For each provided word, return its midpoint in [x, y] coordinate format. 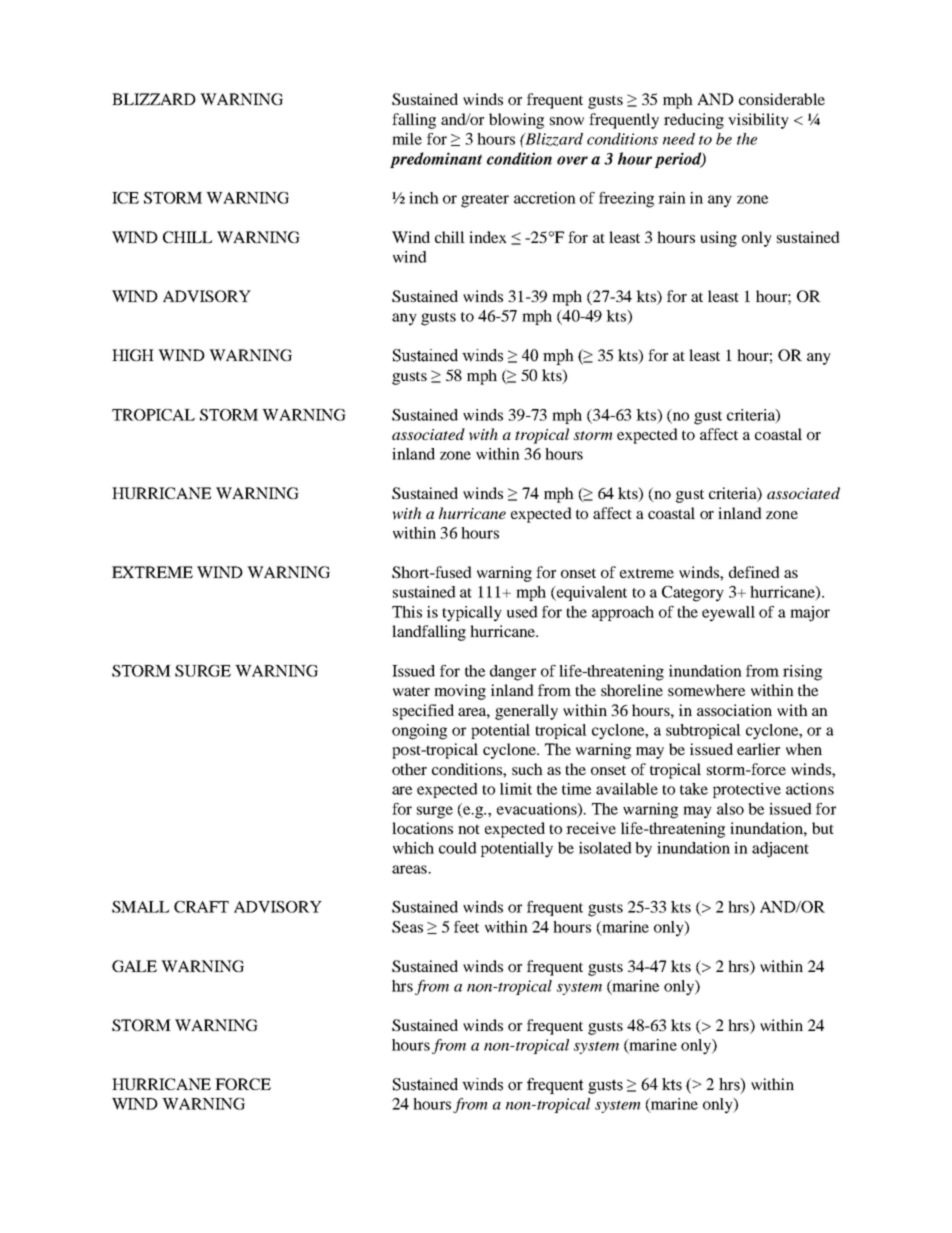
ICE [125, 198]
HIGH [133, 355]
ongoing [419, 732]
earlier [758, 749]
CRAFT [201, 907]
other [409, 769]
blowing [516, 121]
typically [472, 614]
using [718, 239]
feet [466, 927]
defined [754, 572]
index [488, 237]
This [407, 612]
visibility [758, 121]
